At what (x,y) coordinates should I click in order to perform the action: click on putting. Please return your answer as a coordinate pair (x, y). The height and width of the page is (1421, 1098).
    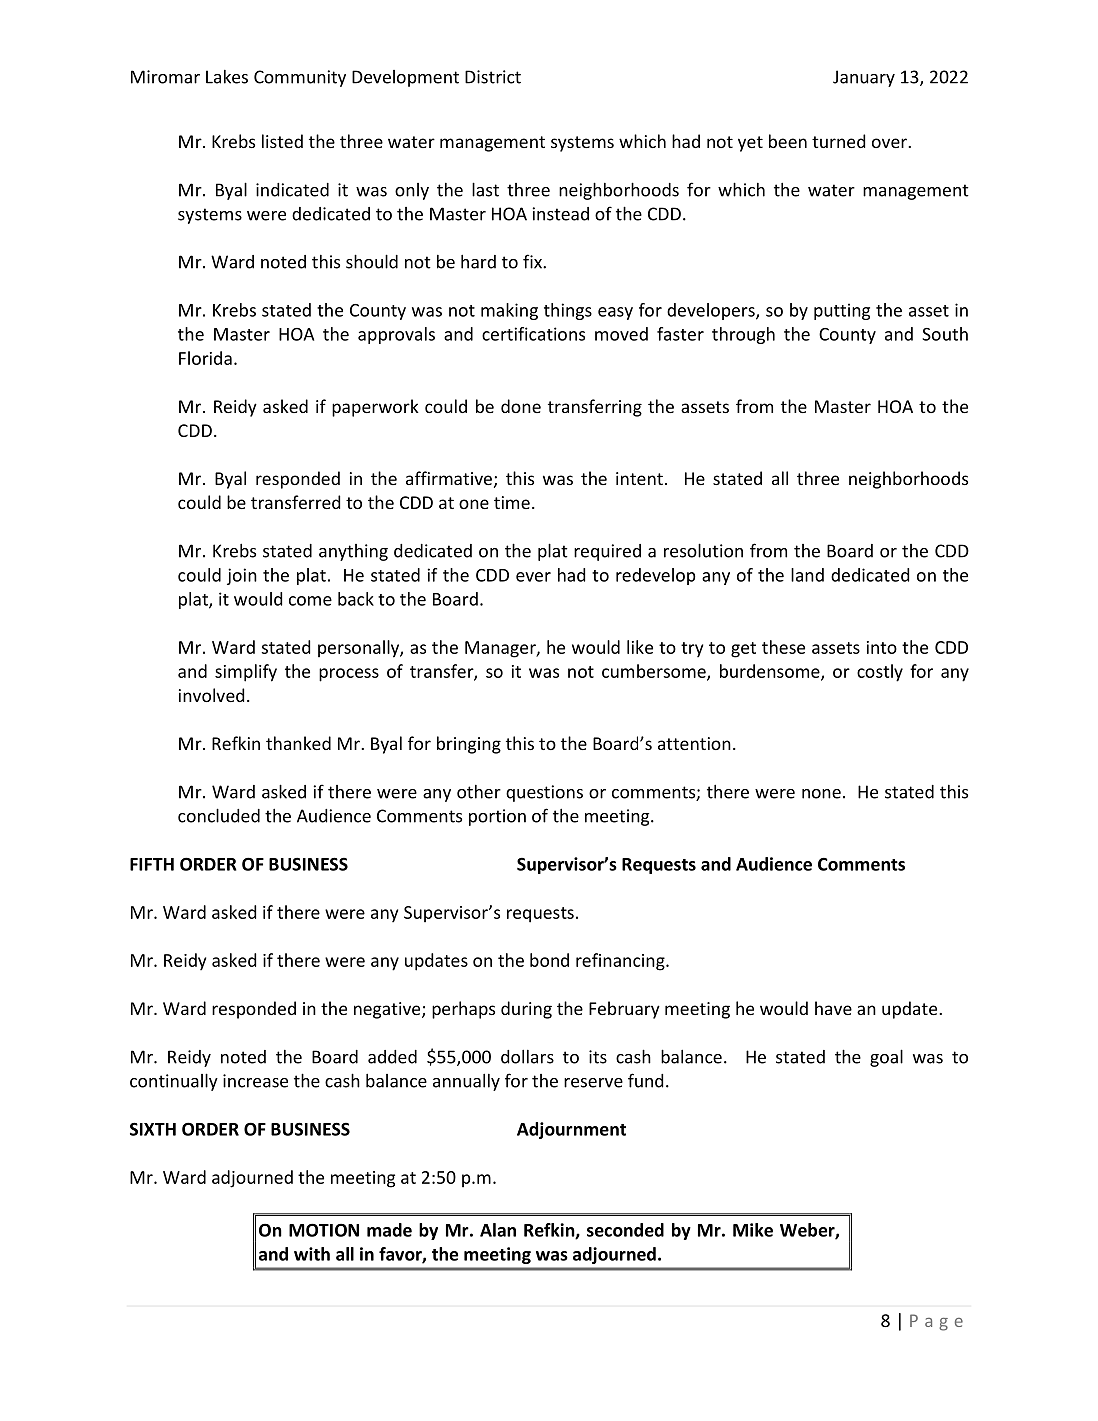
    Looking at the image, I should click on (842, 311).
